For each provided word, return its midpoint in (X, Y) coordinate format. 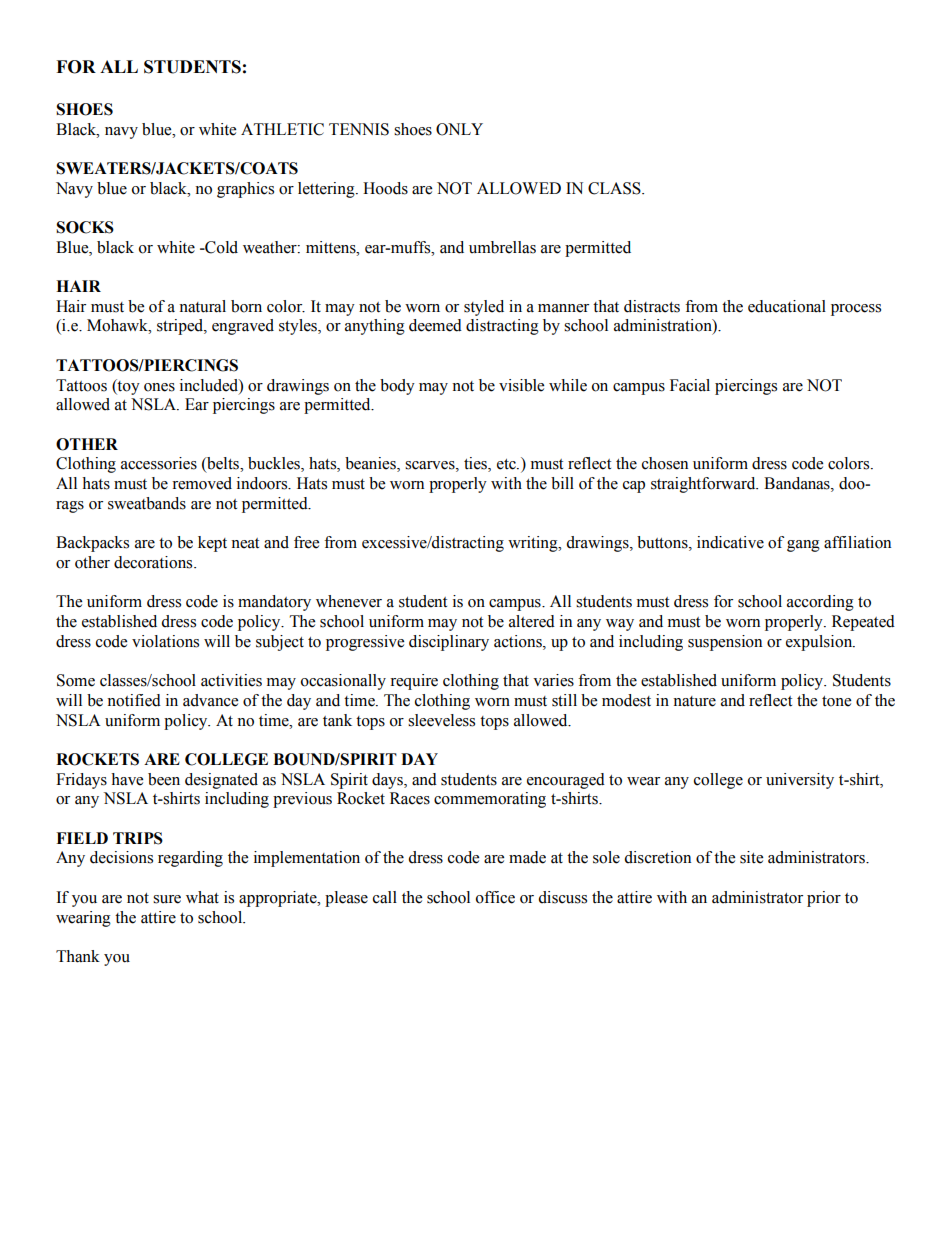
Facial (690, 385)
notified (134, 700)
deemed (435, 325)
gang (803, 546)
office (495, 897)
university (800, 781)
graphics (245, 190)
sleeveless (441, 720)
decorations (154, 562)
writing (534, 544)
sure (167, 899)
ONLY (459, 129)
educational (787, 306)
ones (159, 387)
